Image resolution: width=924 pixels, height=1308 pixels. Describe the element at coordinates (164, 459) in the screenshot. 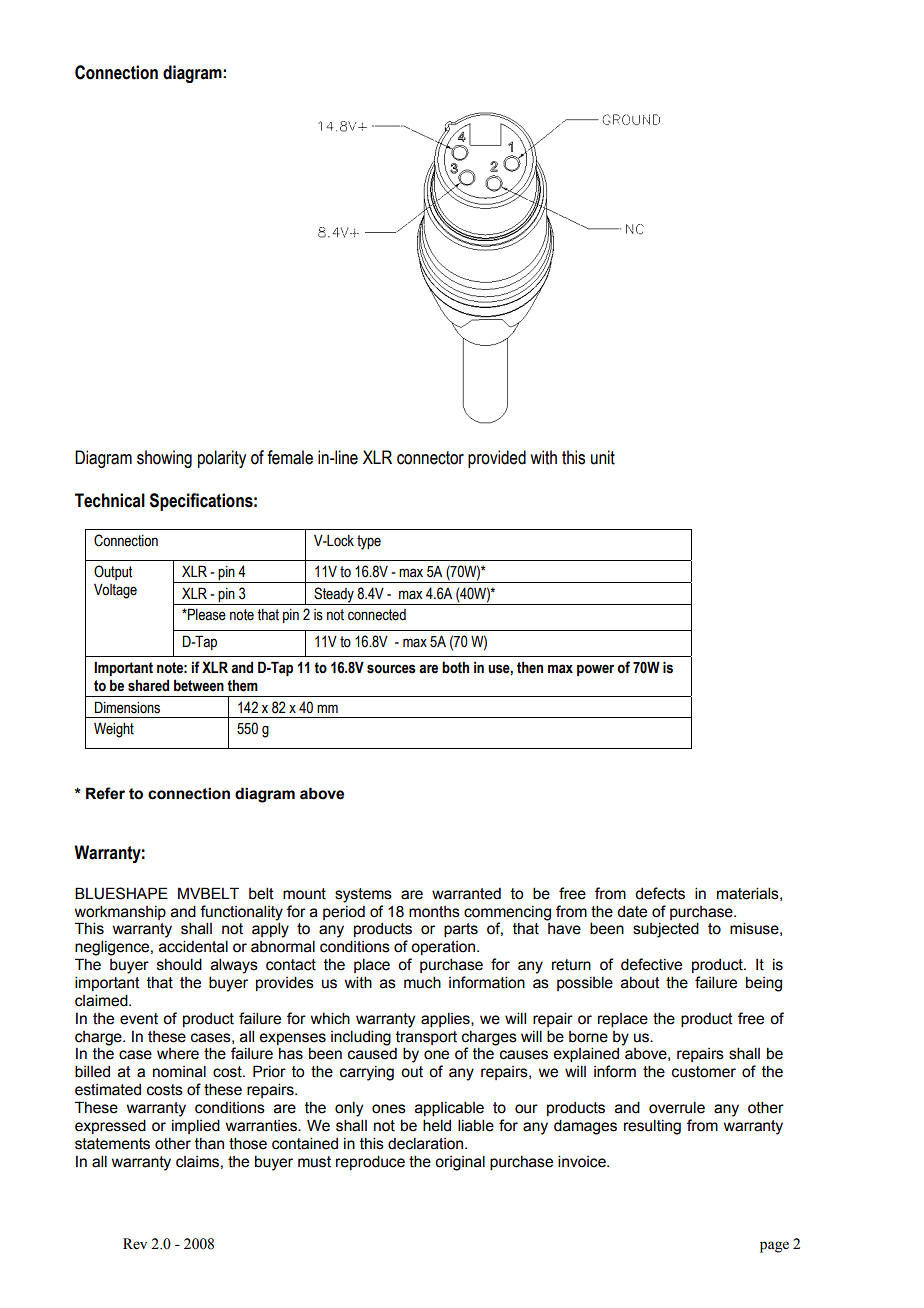

I see `showing` at that location.
